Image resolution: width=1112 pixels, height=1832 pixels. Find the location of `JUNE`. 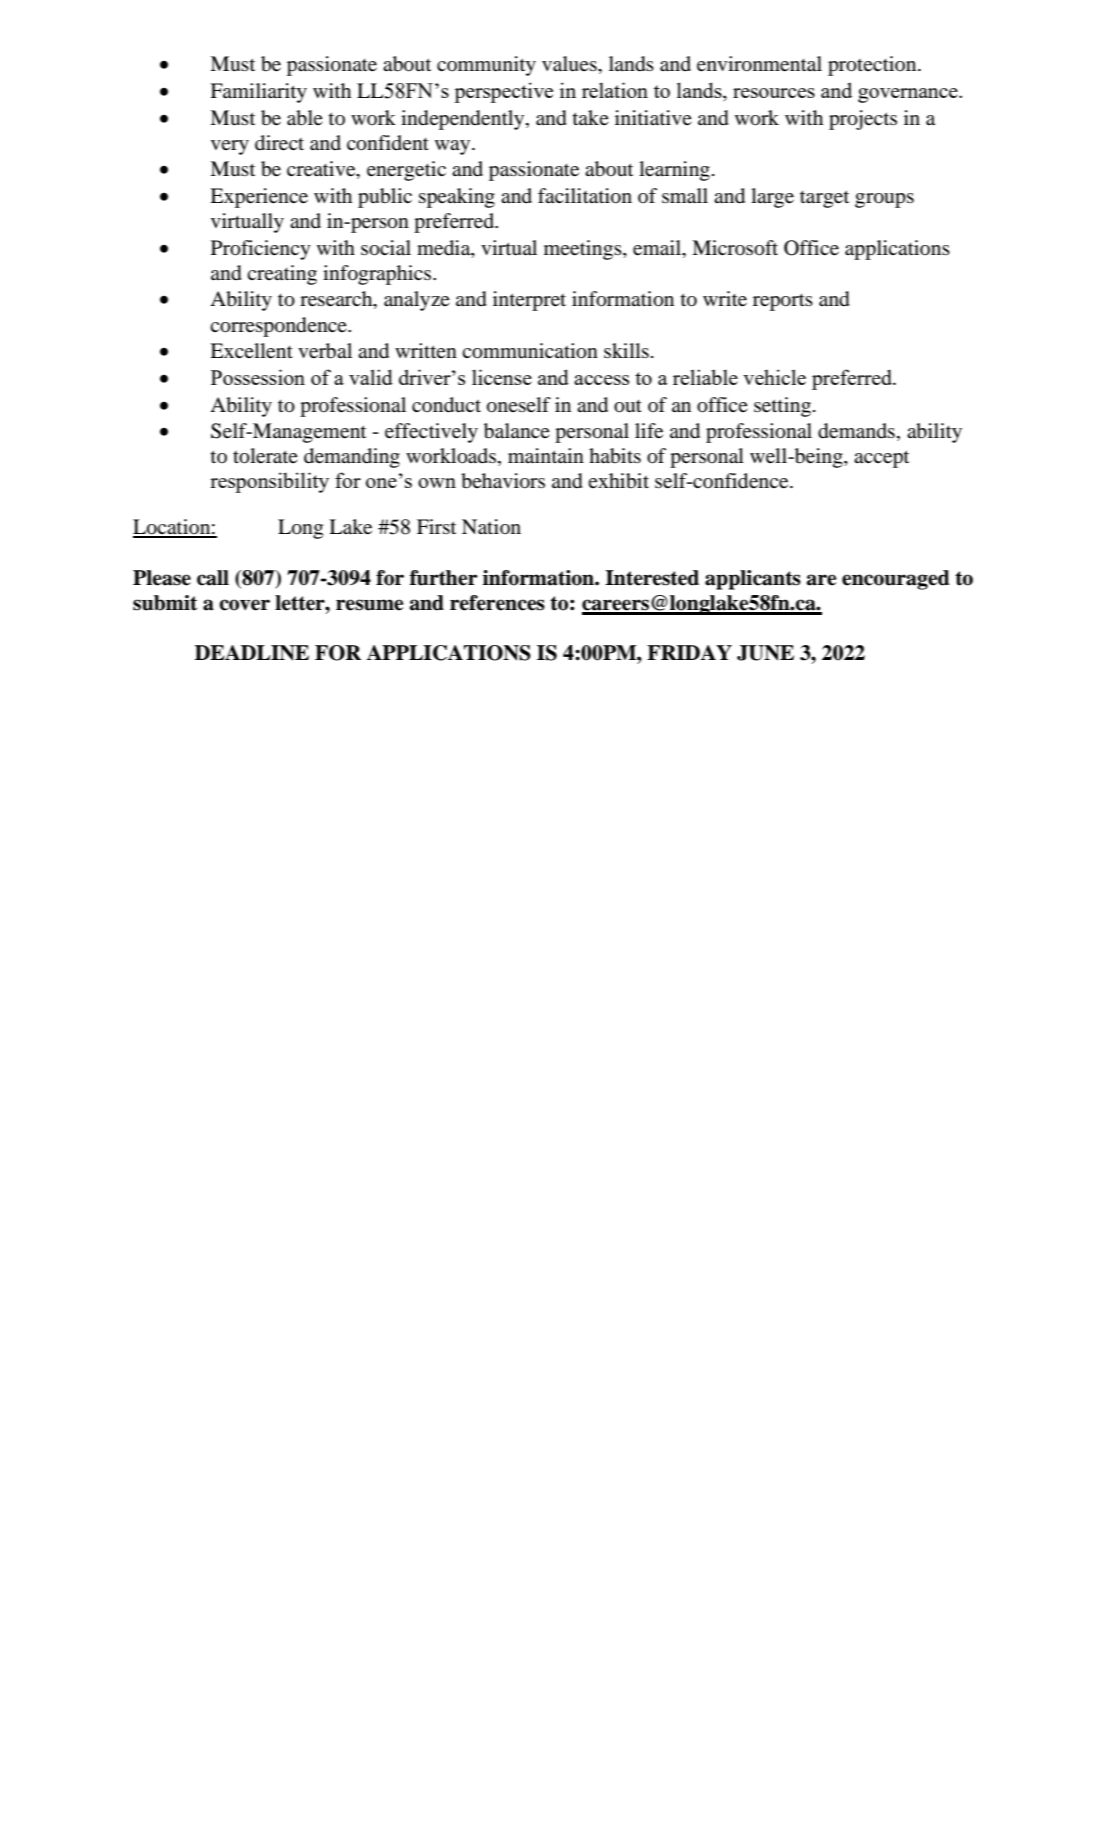

JUNE is located at coordinates (765, 653).
